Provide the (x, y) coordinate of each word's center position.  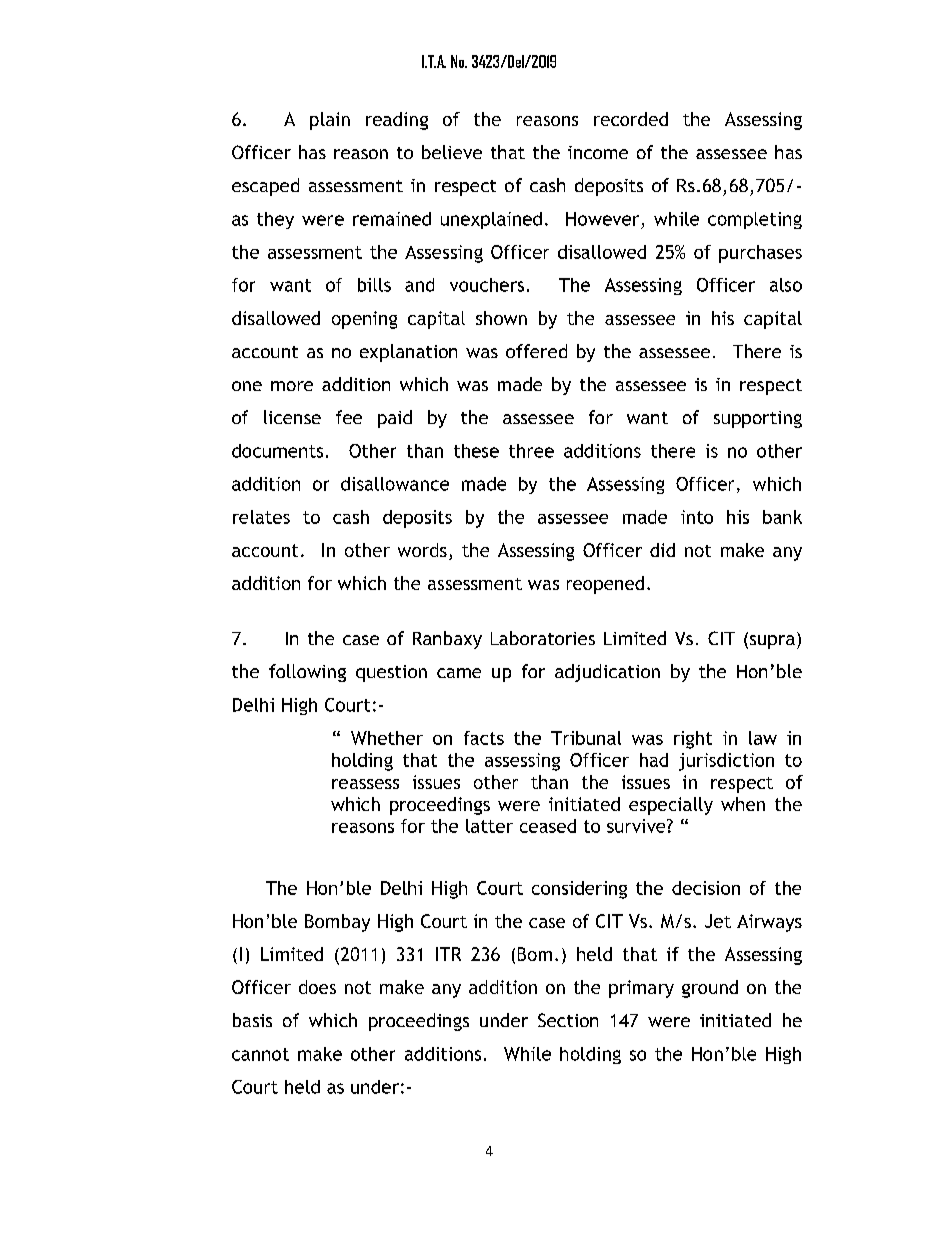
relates (261, 517)
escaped (265, 187)
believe (452, 152)
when (743, 804)
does (317, 987)
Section (568, 1020)
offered (536, 351)
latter (489, 826)
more (292, 386)
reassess (365, 784)
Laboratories (543, 638)
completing (755, 220)
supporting (758, 419)
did (662, 550)
